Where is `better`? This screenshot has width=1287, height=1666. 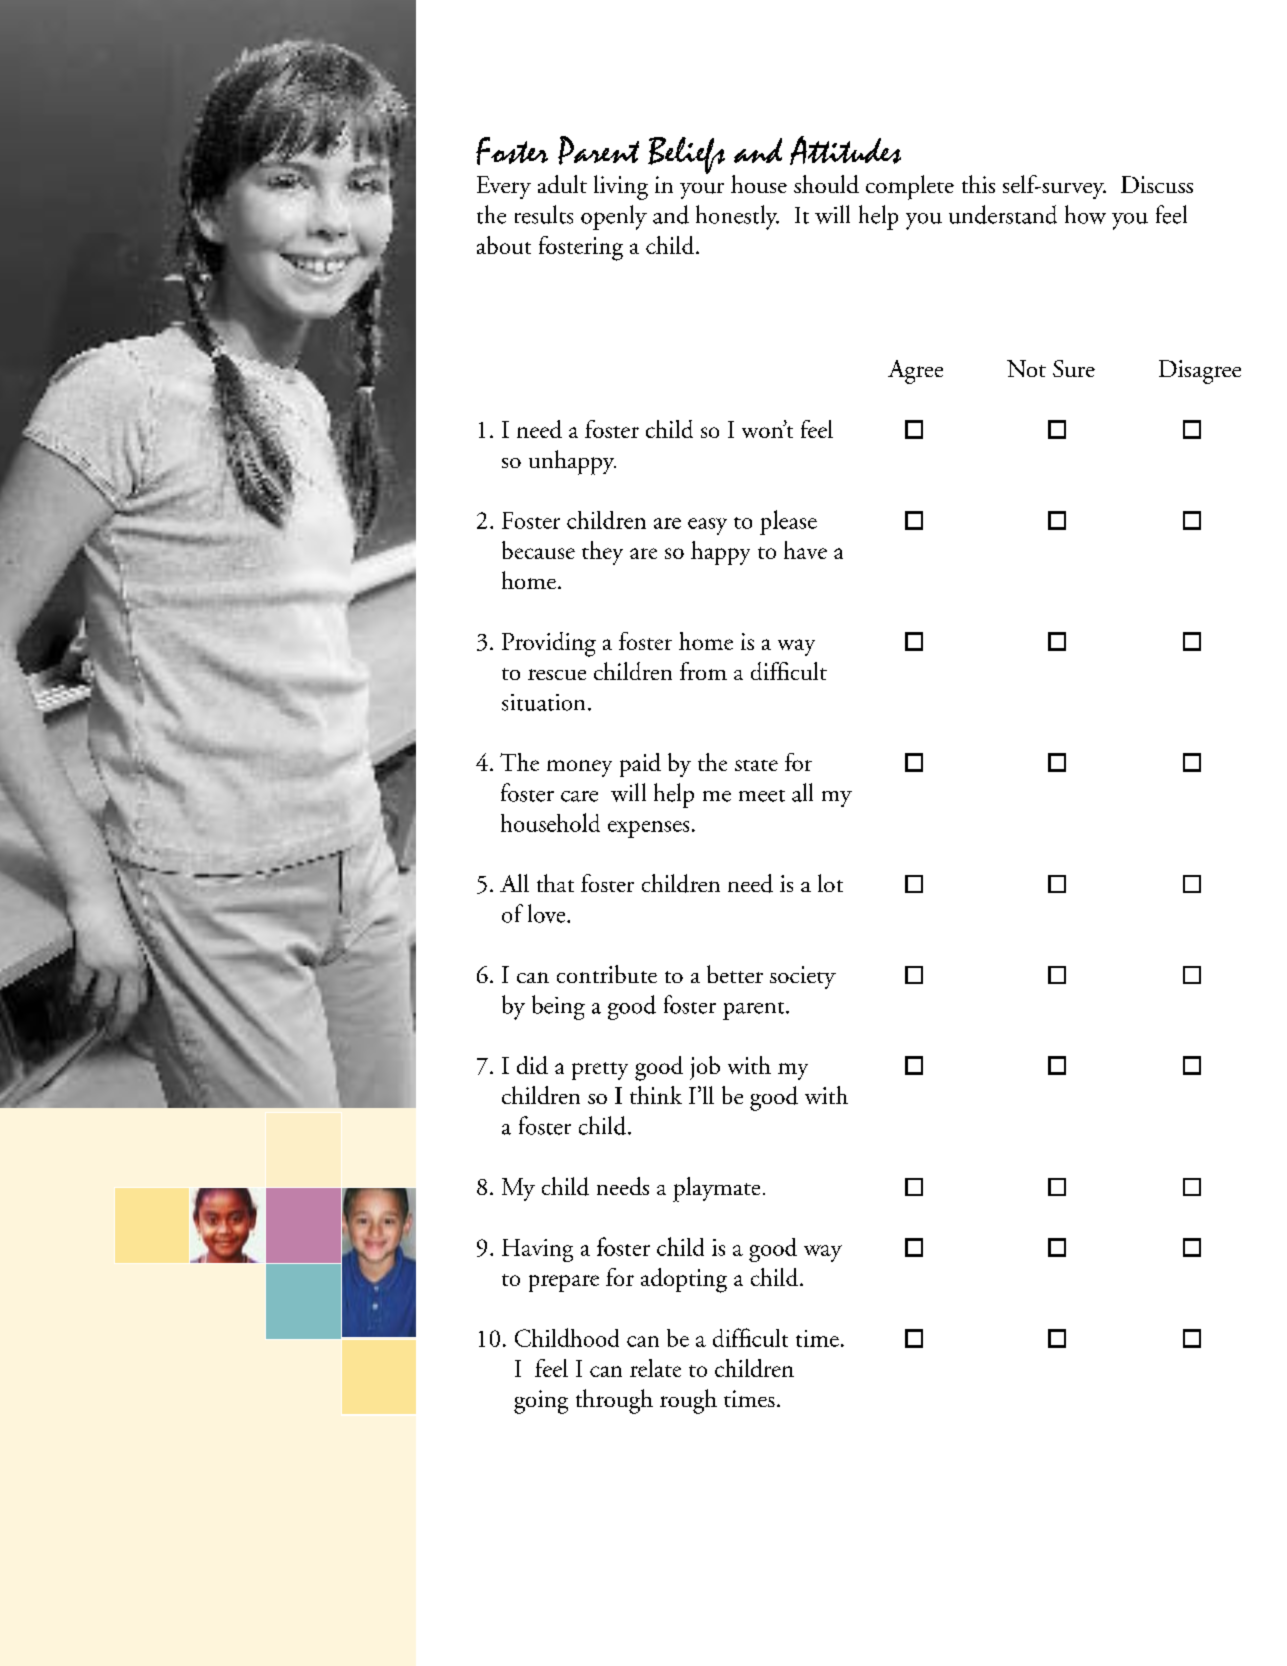 better is located at coordinates (735, 974).
